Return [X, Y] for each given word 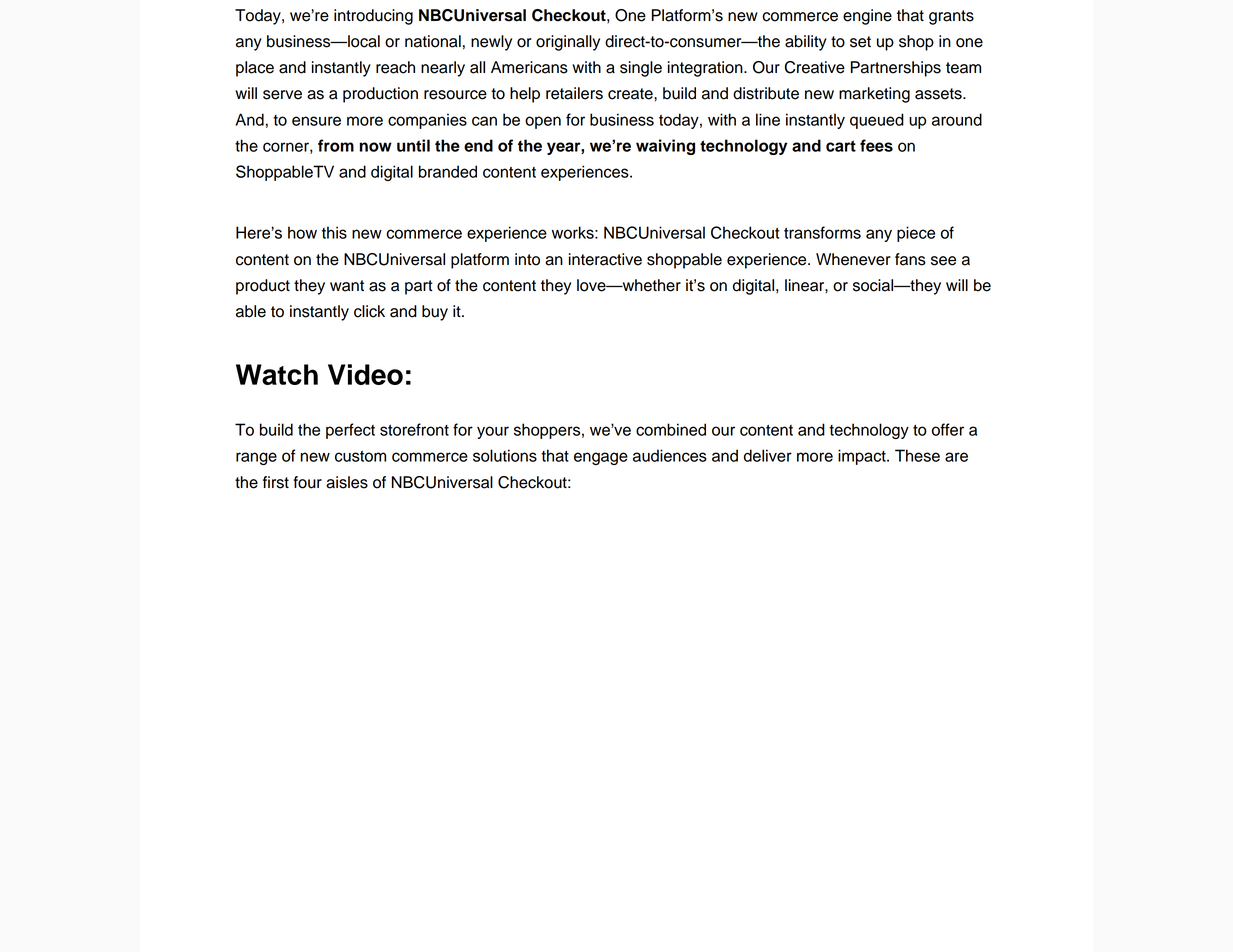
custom [360, 456]
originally [568, 43]
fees [876, 145]
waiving [665, 147]
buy [435, 313]
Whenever [853, 259]
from [336, 145]
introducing [373, 17]
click [369, 311]
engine [867, 17]
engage [601, 458]
